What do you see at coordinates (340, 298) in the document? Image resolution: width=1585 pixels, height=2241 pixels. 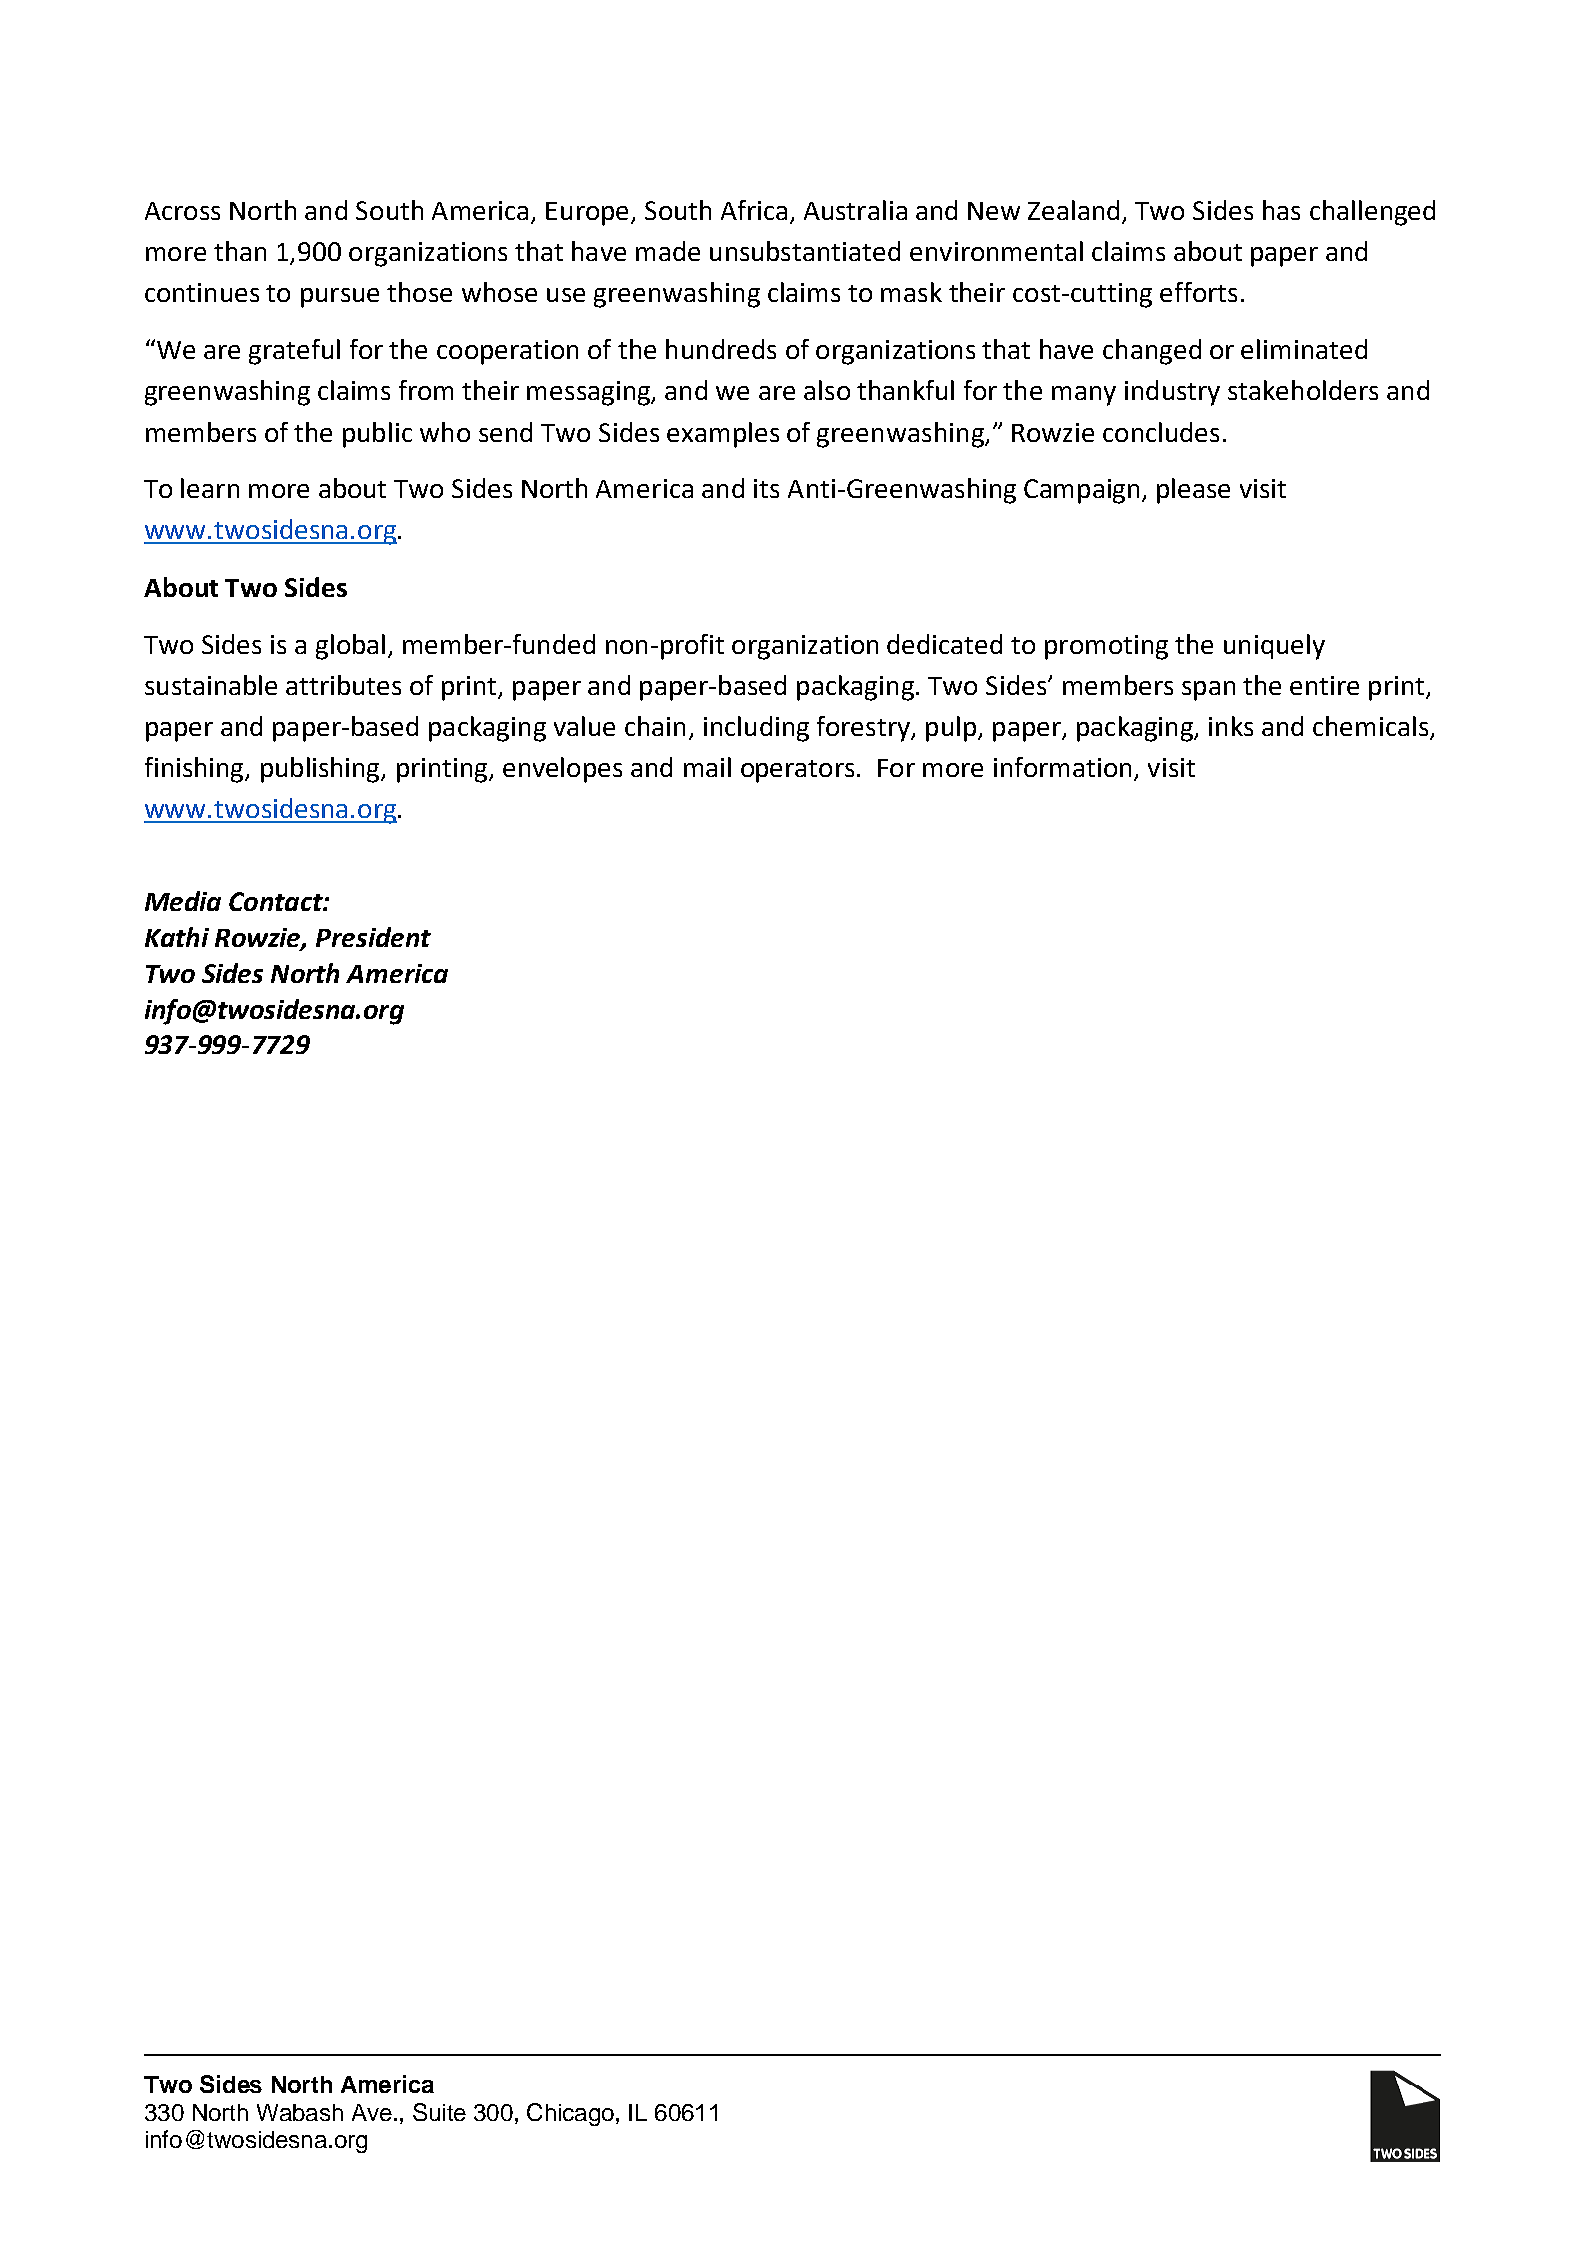 I see `pursue` at bounding box center [340, 298].
